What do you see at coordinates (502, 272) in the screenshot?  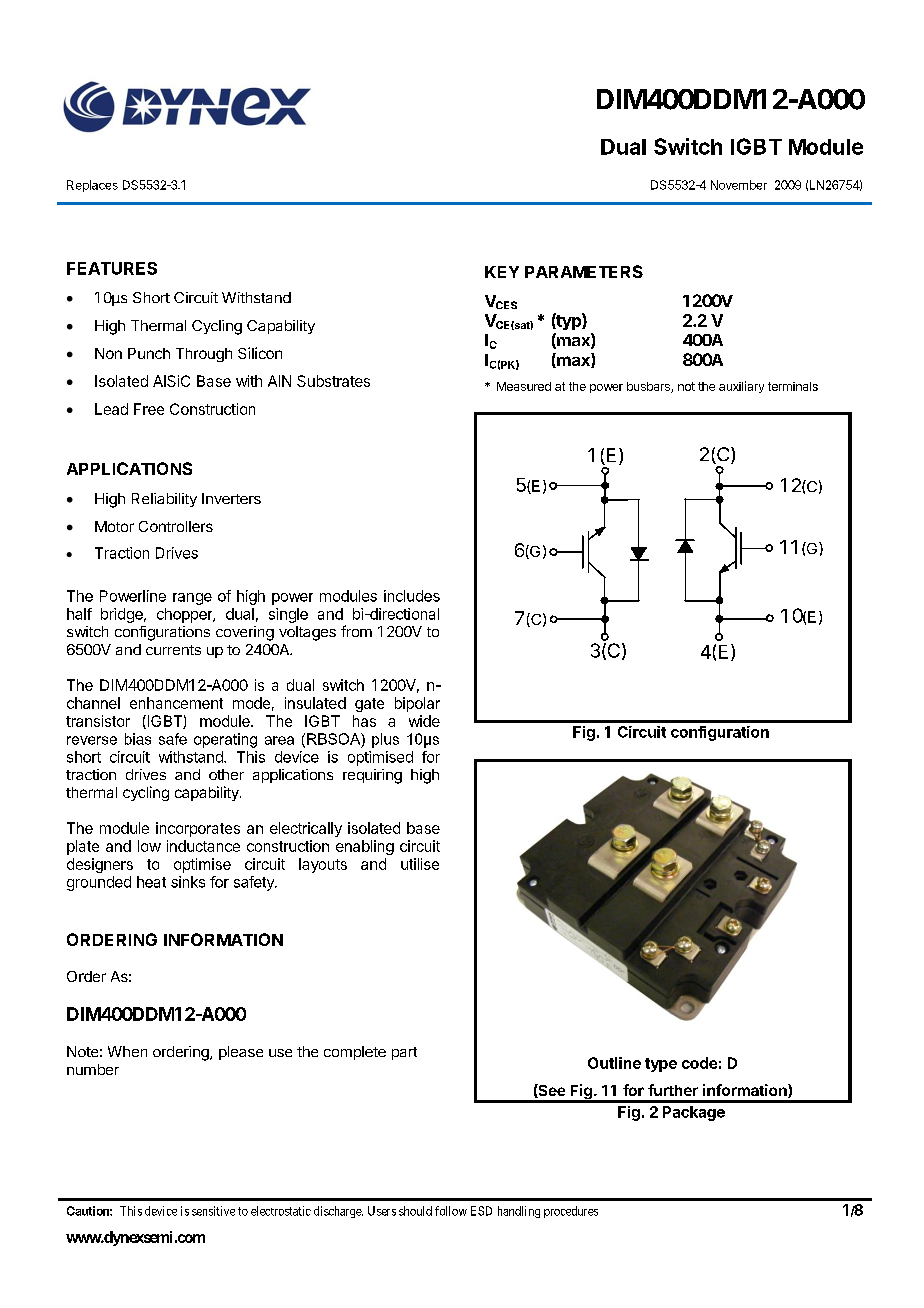 I see `KEY` at bounding box center [502, 272].
